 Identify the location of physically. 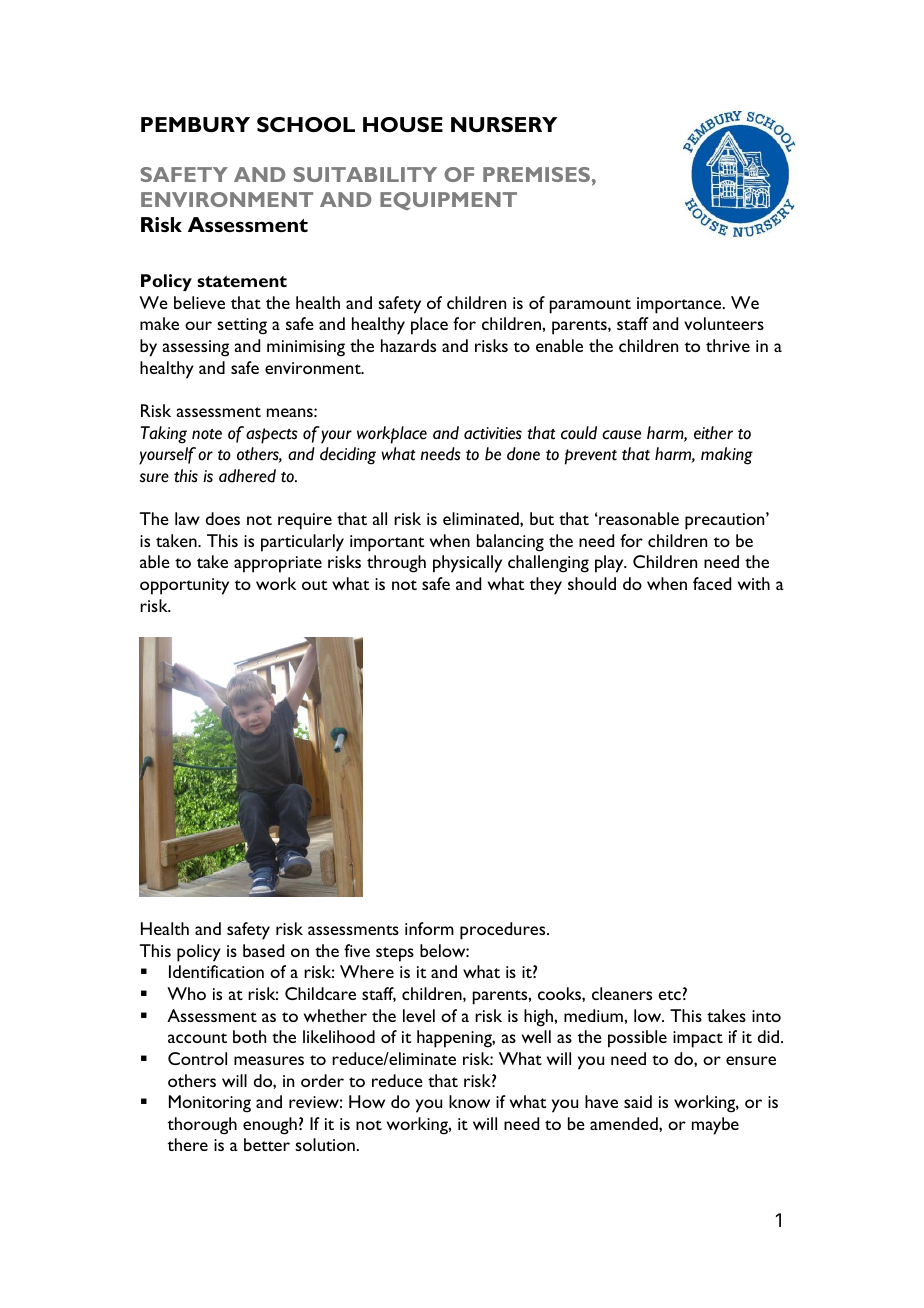
(467, 564).
